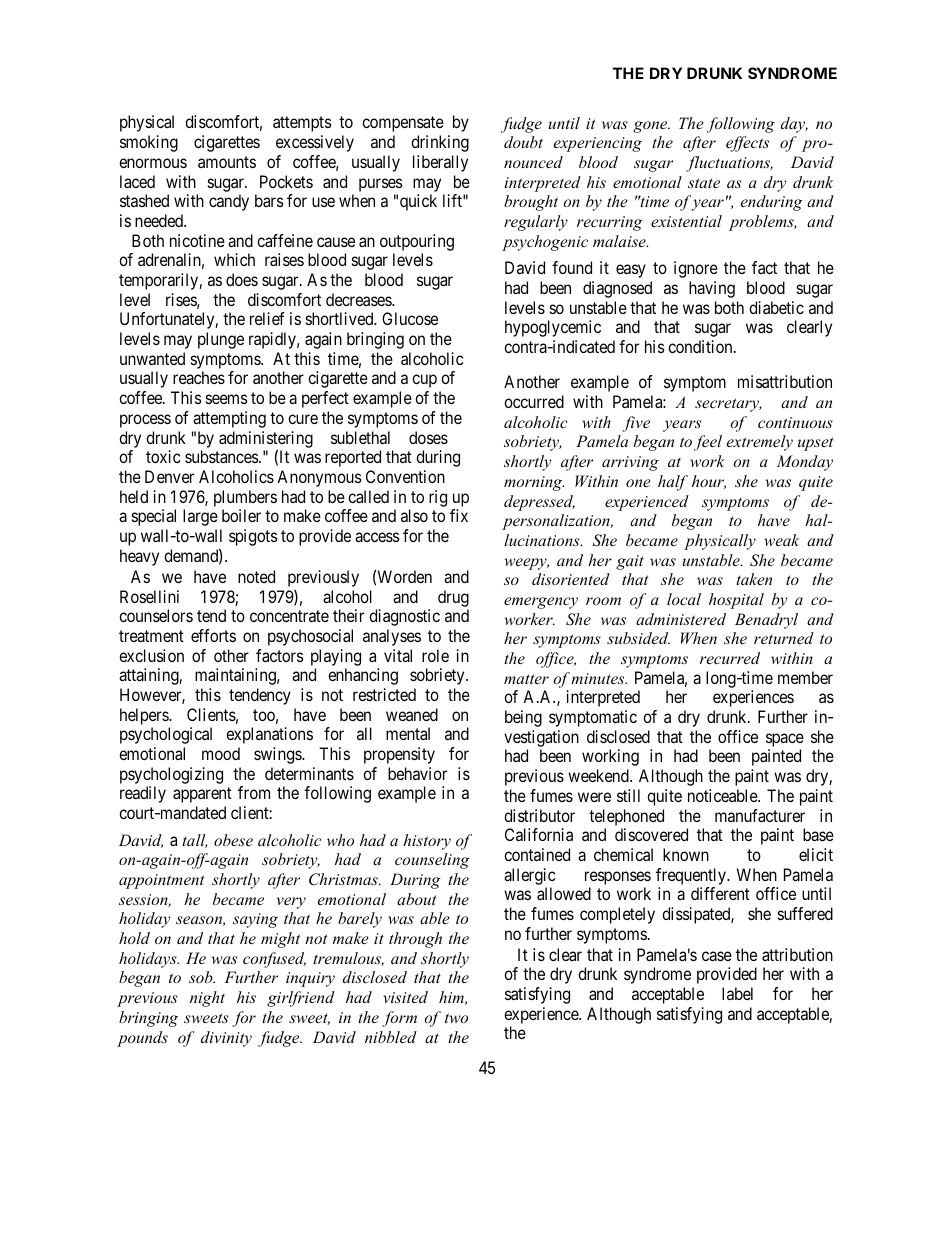  What do you see at coordinates (456, 1018) in the screenshot?
I see `two` at bounding box center [456, 1018].
